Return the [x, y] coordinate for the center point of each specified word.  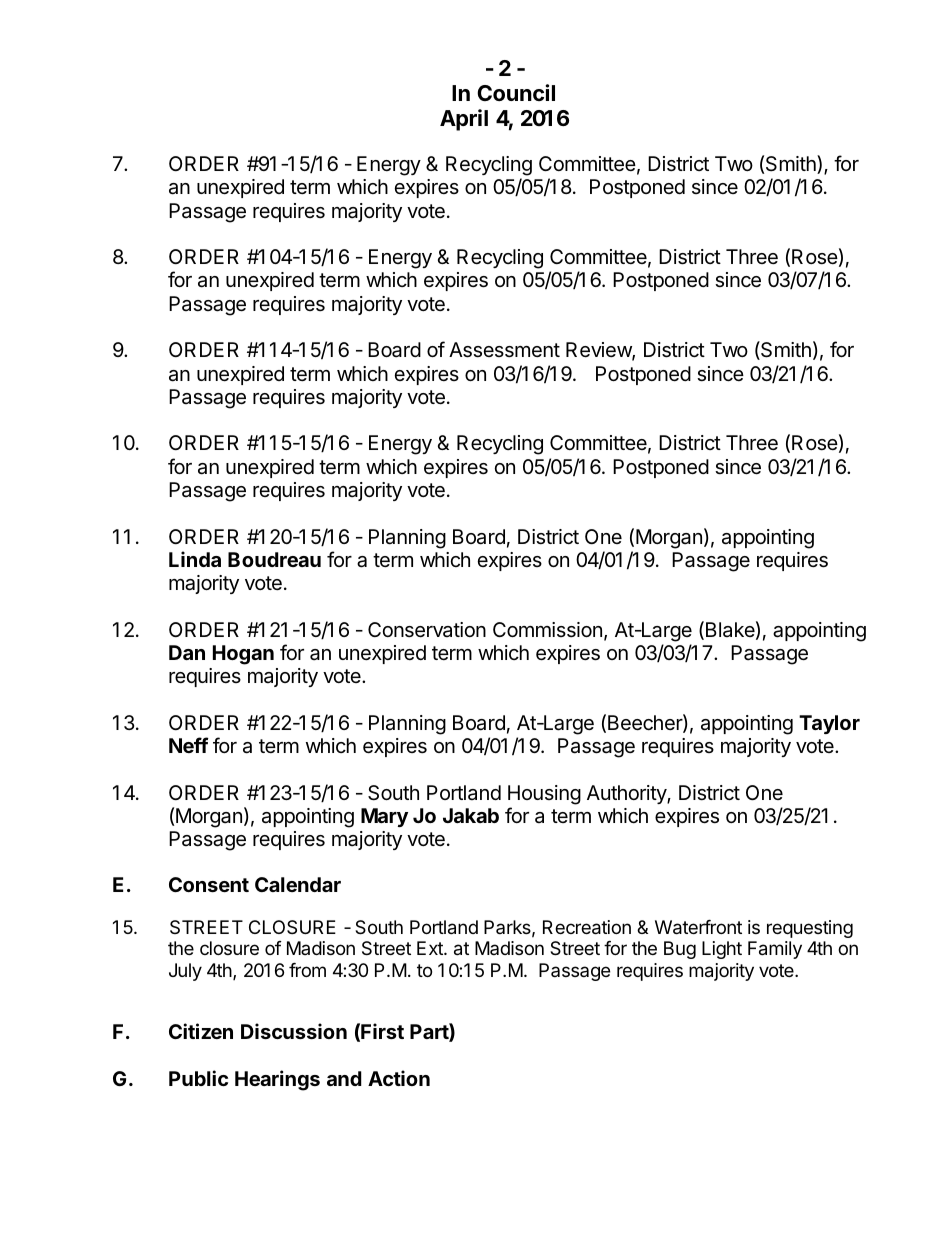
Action [399, 1078]
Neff [189, 745]
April [464, 120]
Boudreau [274, 559]
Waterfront [698, 927]
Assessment [504, 350]
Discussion [294, 1031]
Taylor [829, 724]
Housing [544, 795]
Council [516, 92]
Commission [547, 630]
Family [775, 950]
